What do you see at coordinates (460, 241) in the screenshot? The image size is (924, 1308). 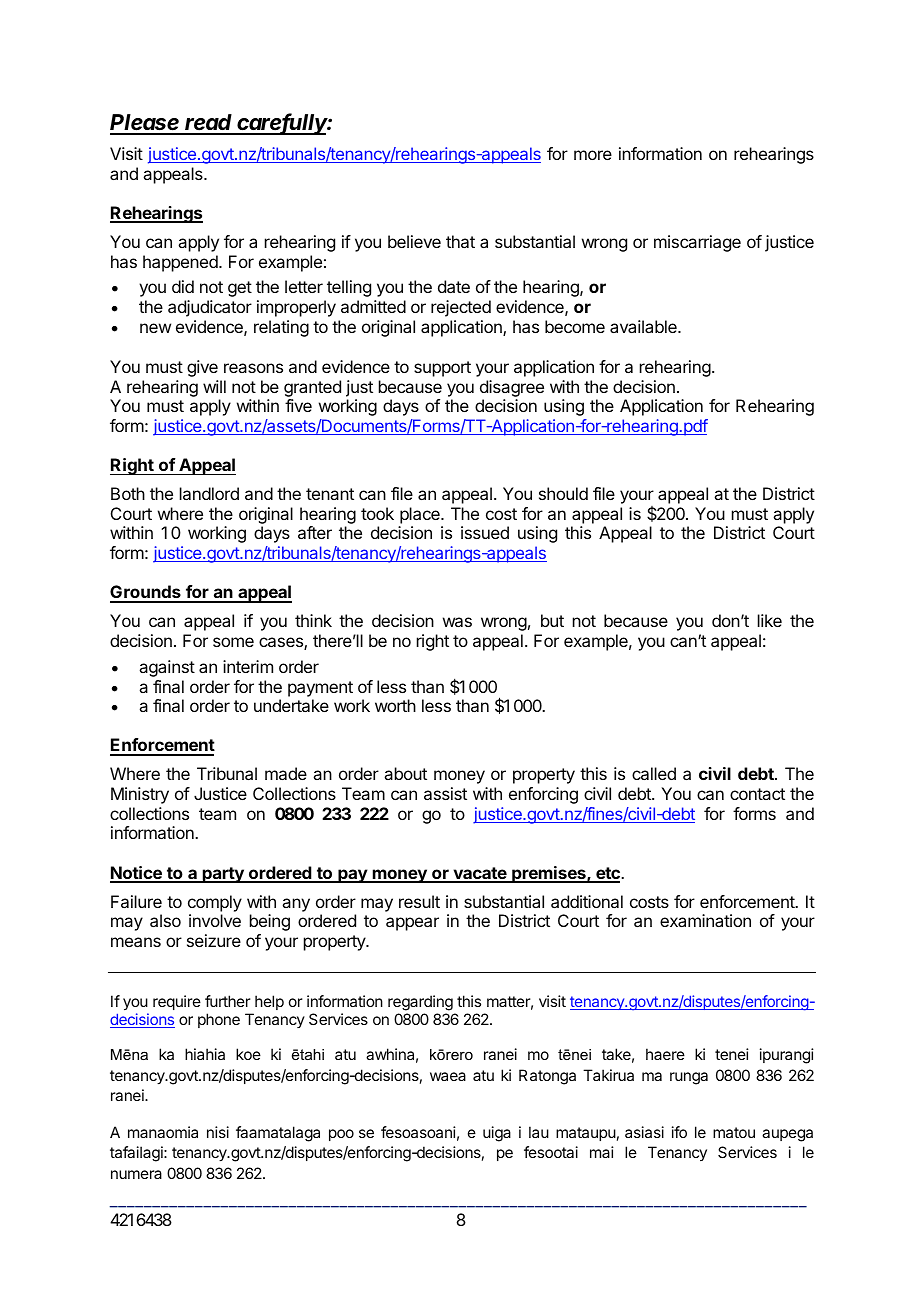 I see `that` at bounding box center [460, 241].
